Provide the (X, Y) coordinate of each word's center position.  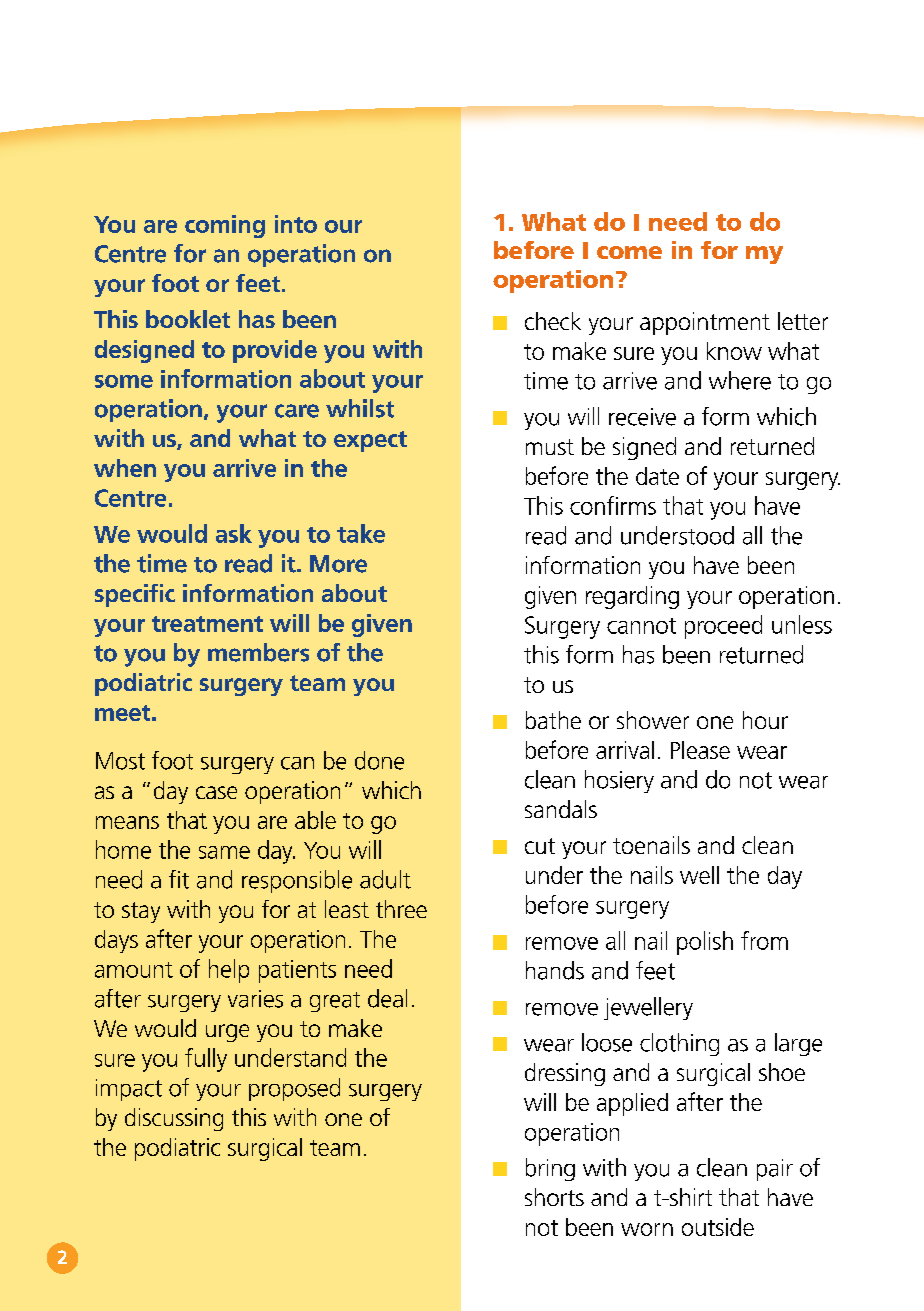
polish (705, 943)
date (657, 476)
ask (234, 533)
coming (225, 226)
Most (120, 761)
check (553, 321)
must (550, 447)
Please (700, 750)
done (379, 760)
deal (387, 998)
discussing (174, 1119)
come (629, 252)
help (229, 971)
